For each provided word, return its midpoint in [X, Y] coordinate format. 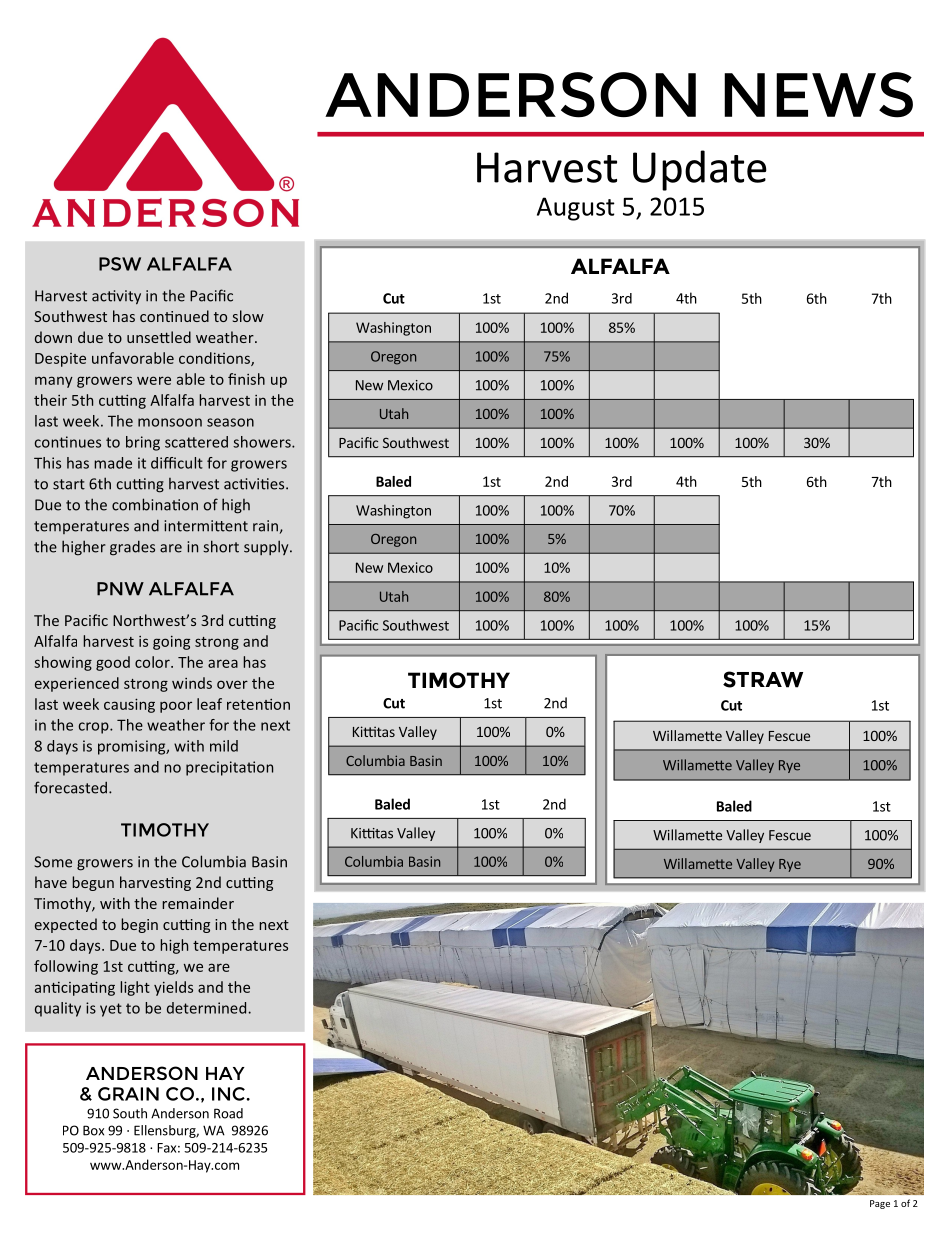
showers [263, 442]
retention [258, 704]
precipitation [229, 768]
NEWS [818, 95]
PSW [120, 264]
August [576, 209]
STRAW [763, 679]
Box [93, 1130]
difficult [177, 463]
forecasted [70, 787]
